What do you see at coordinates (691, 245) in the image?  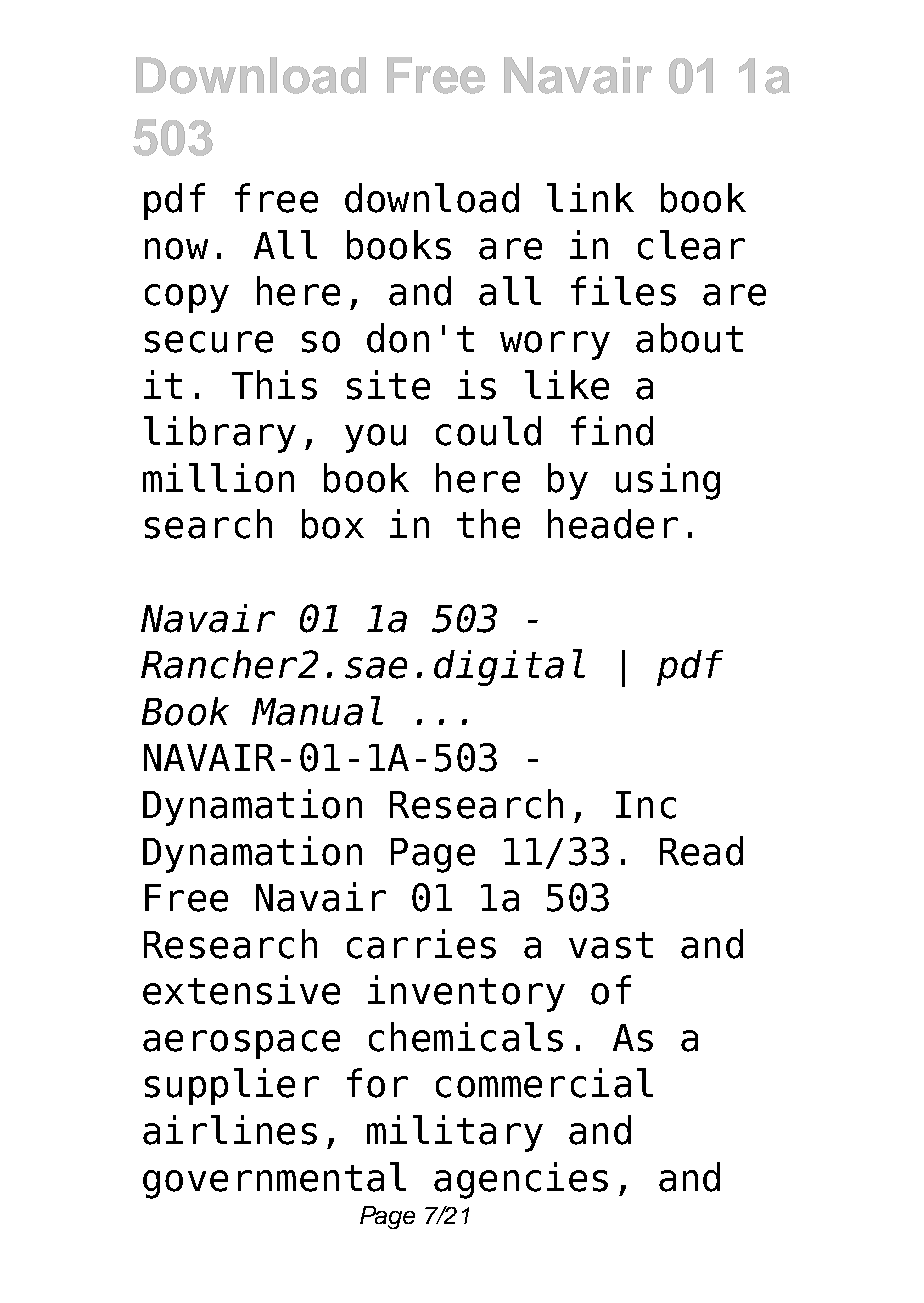 I see `clear` at bounding box center [691, 245].
